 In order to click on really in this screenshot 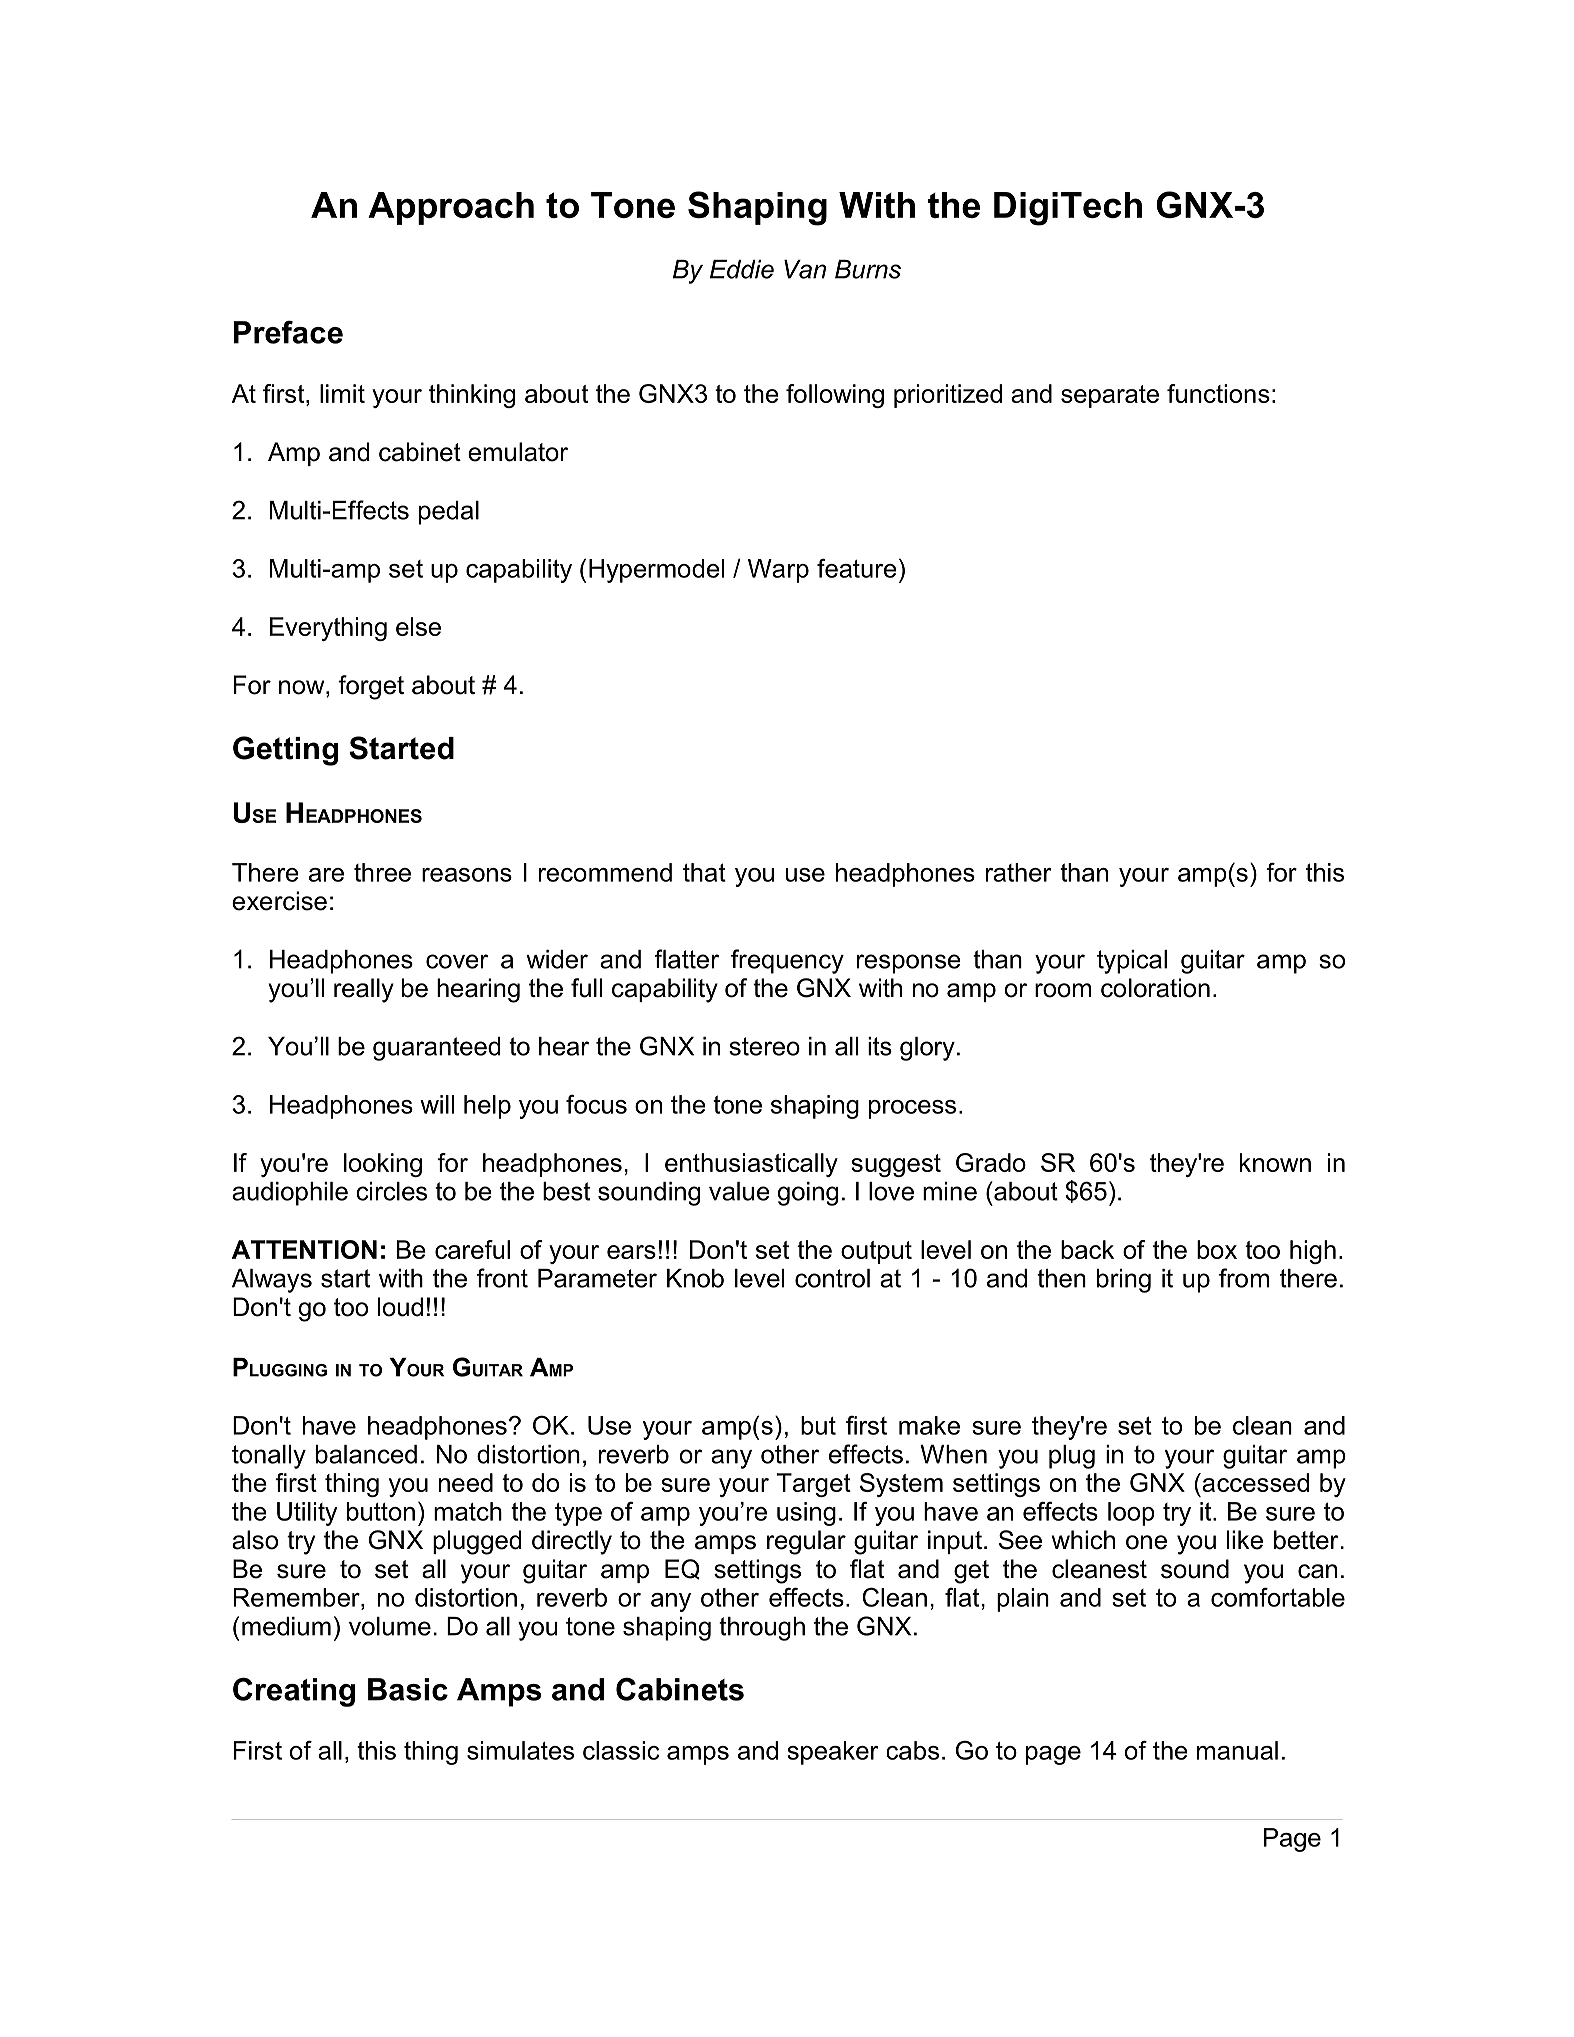, I will do `click(364, 990)`.
